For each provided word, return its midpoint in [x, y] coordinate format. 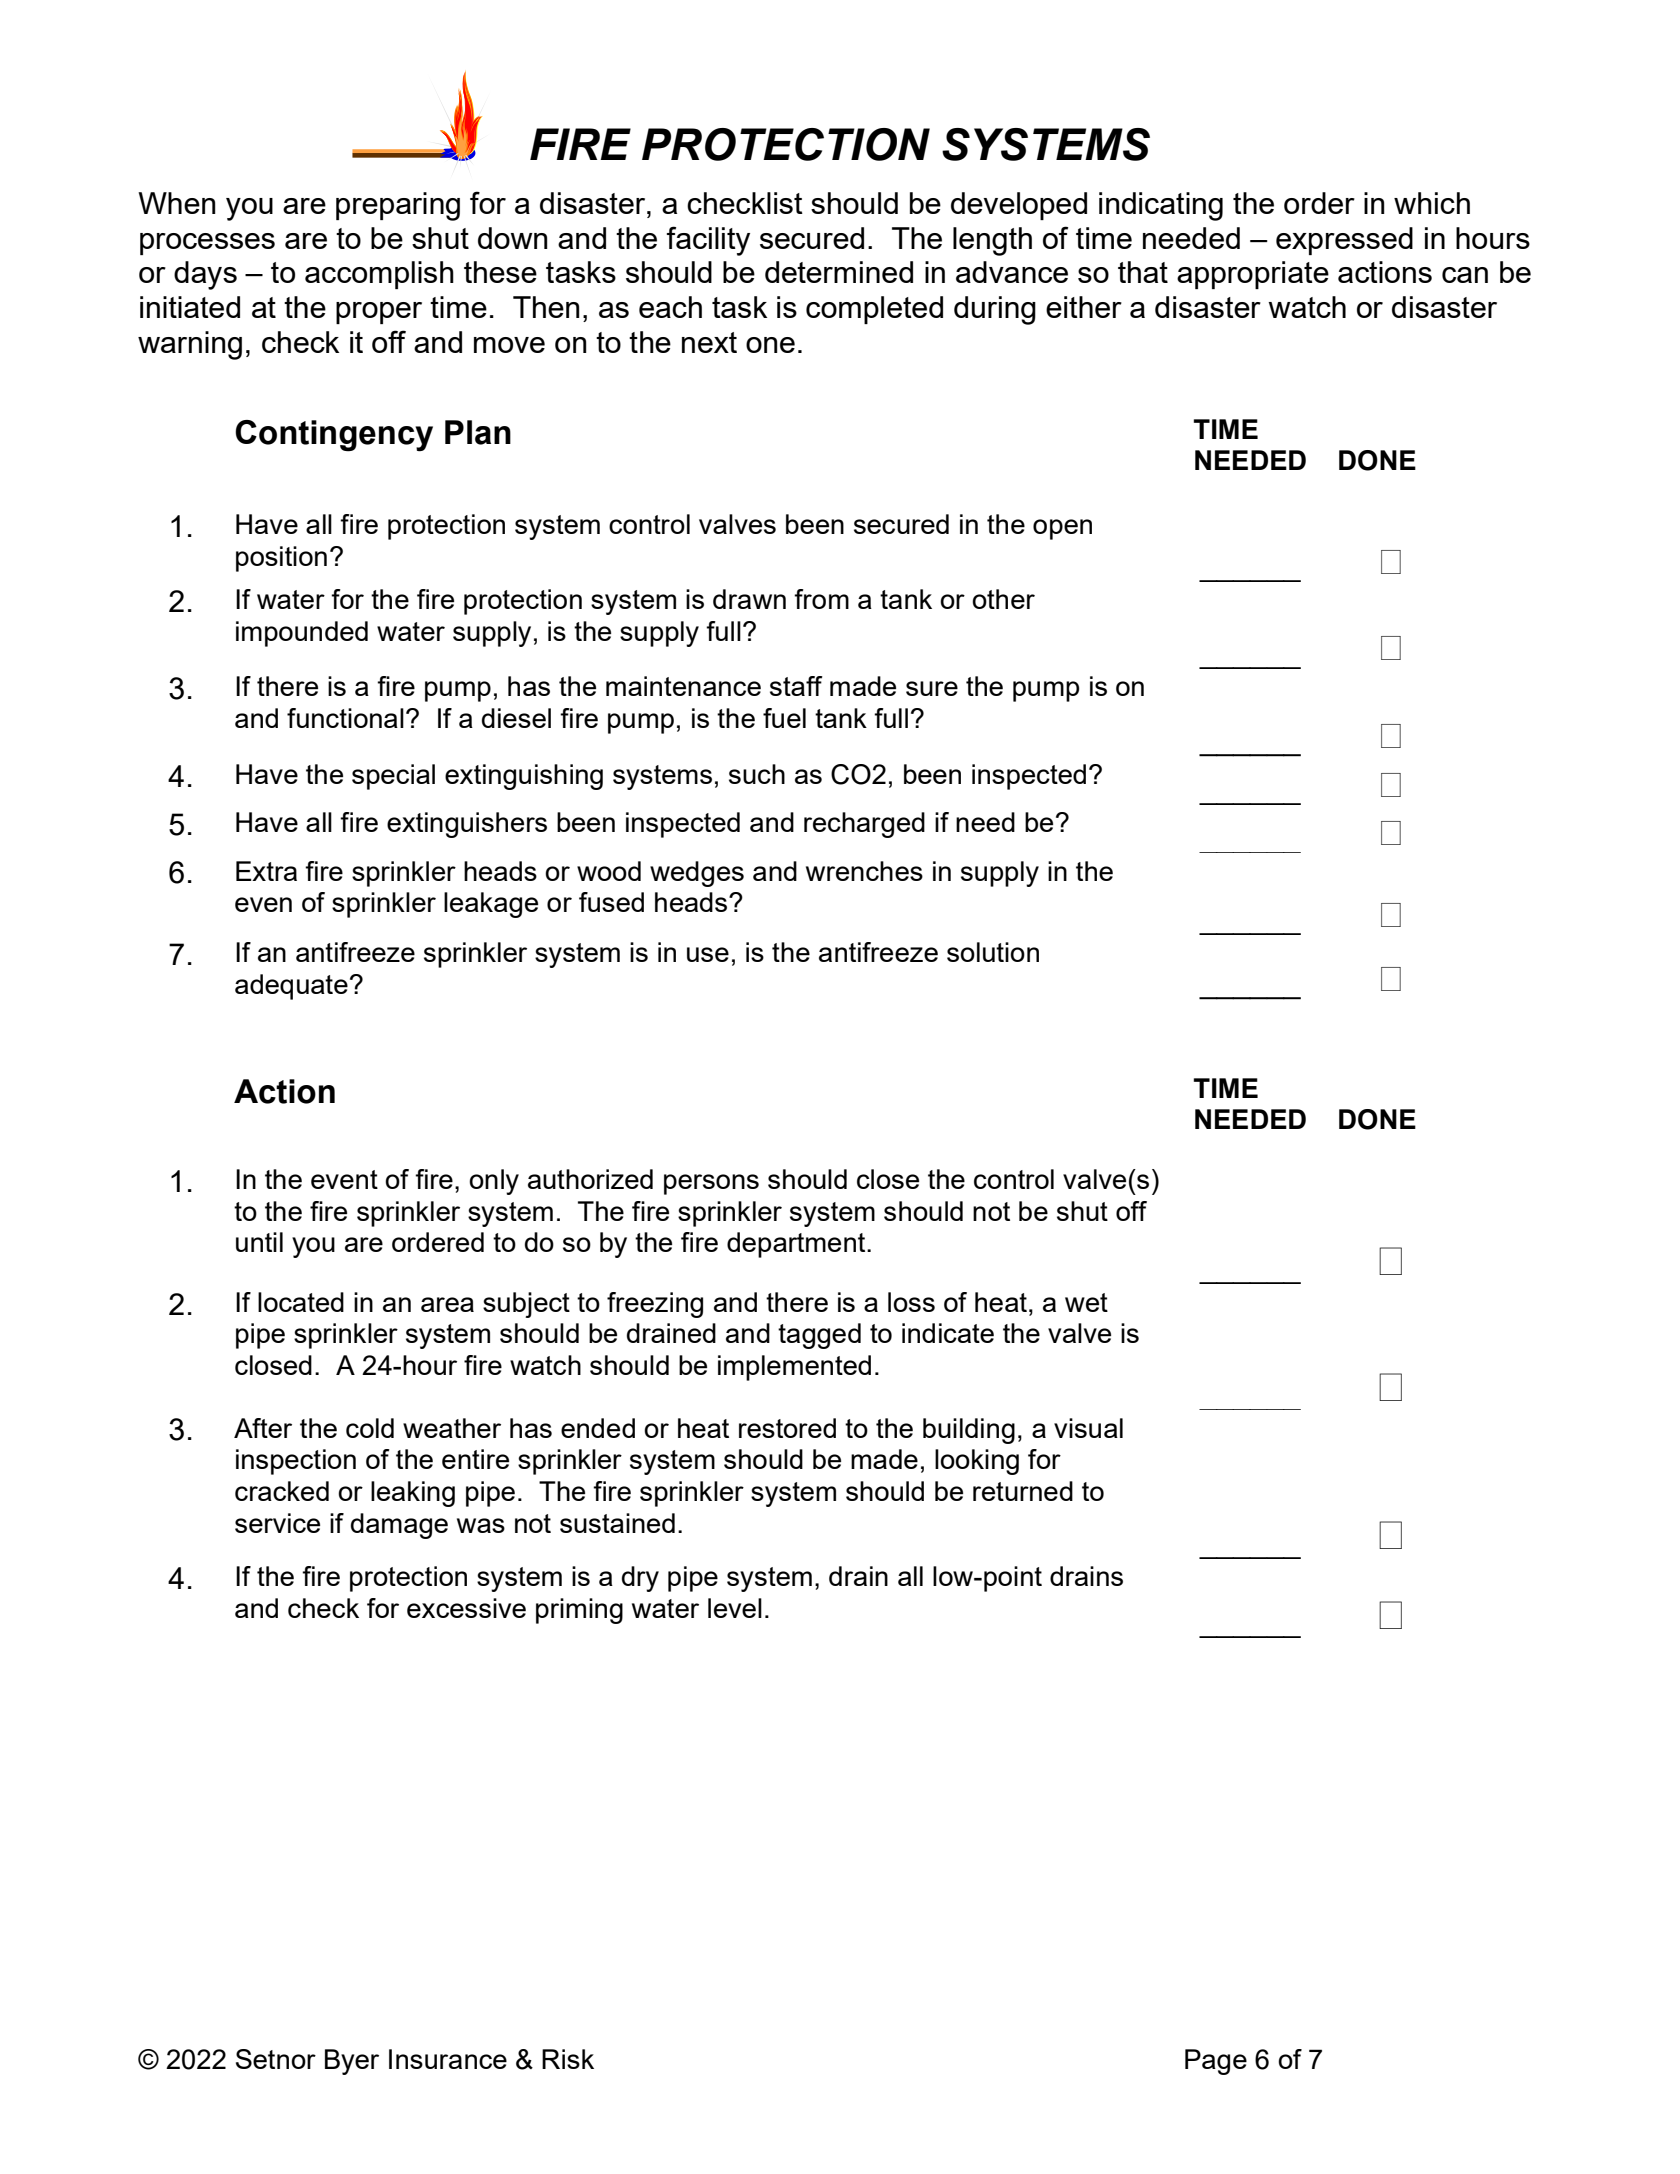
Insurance [448, 2059]
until [259, 1242]
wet [1086, 1302]
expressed [1344, 241]
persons [711, 1184]
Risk [568, 2059]
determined [839, 272]
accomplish [379, 275]
